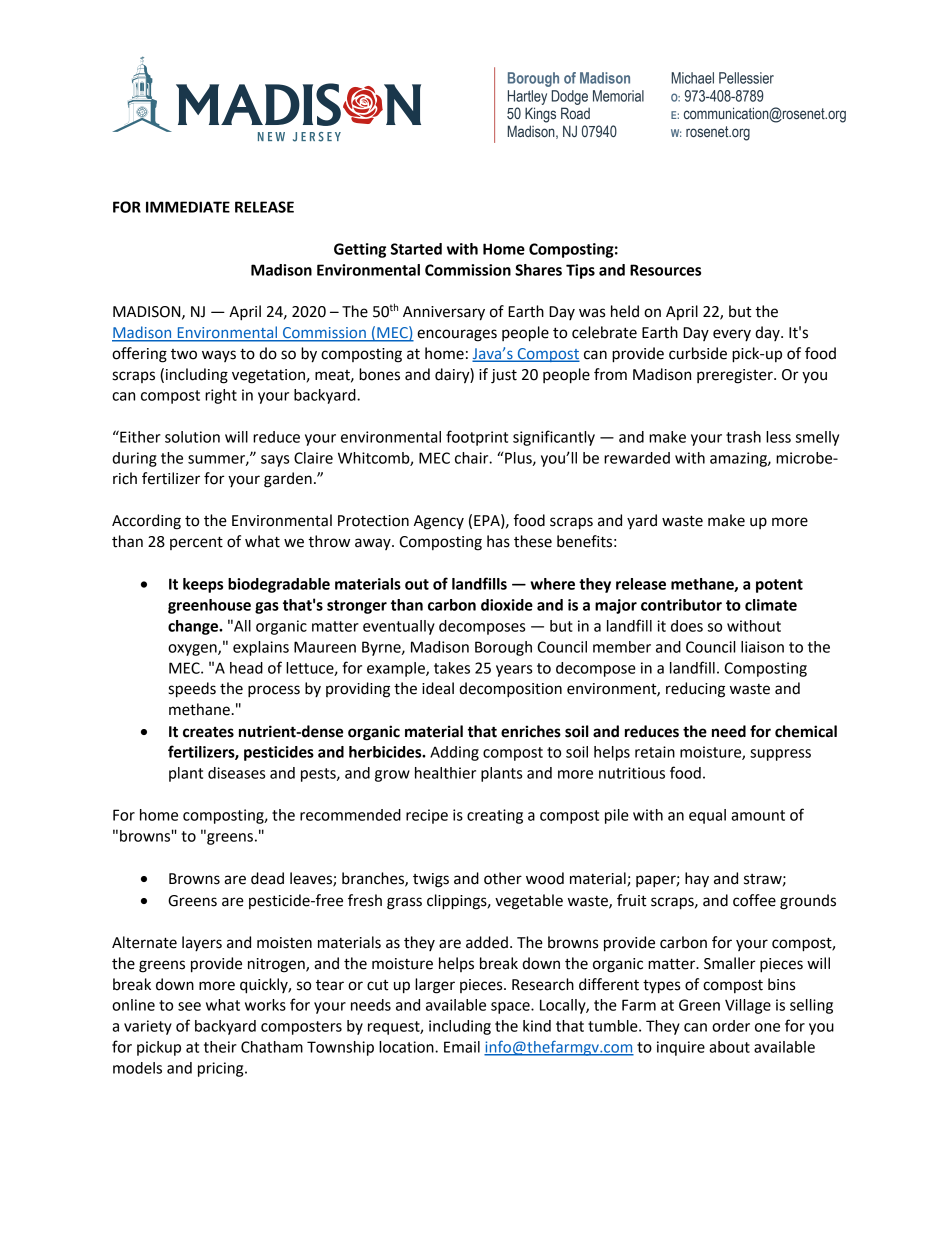 This page has width=952, height=1233. Describe the element at coordinates (188, 207) in the page. I see `IMMEDIATE` at that location.
